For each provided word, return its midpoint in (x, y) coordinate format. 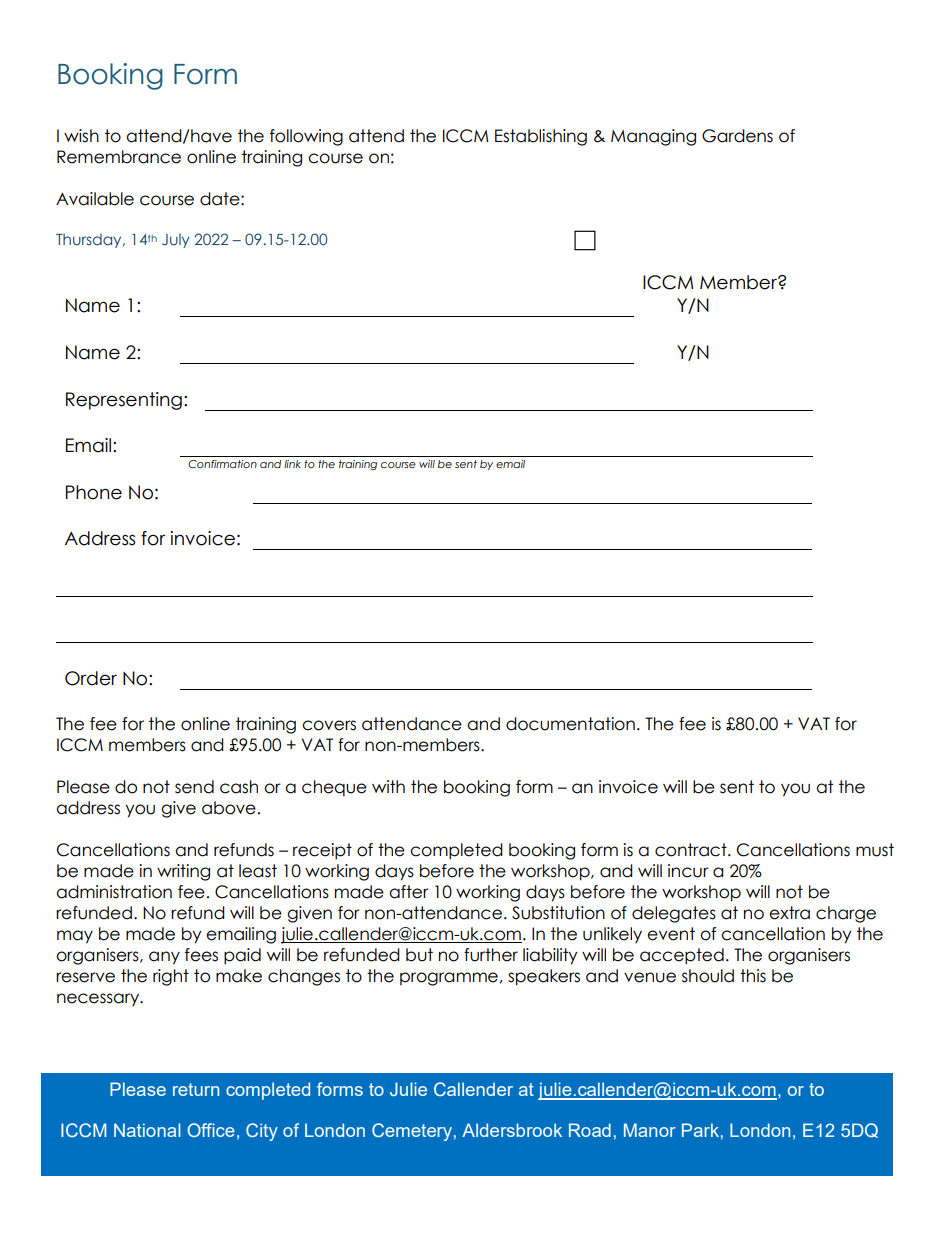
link (292, 464)
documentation (570, 724)
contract (692, 850)
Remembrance (119, 157)
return (196, 1089)
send (194, 787)
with (388, 786)
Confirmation (222, 464)
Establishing (541, 137)
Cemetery (412, 1132)
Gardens (737, 136)
